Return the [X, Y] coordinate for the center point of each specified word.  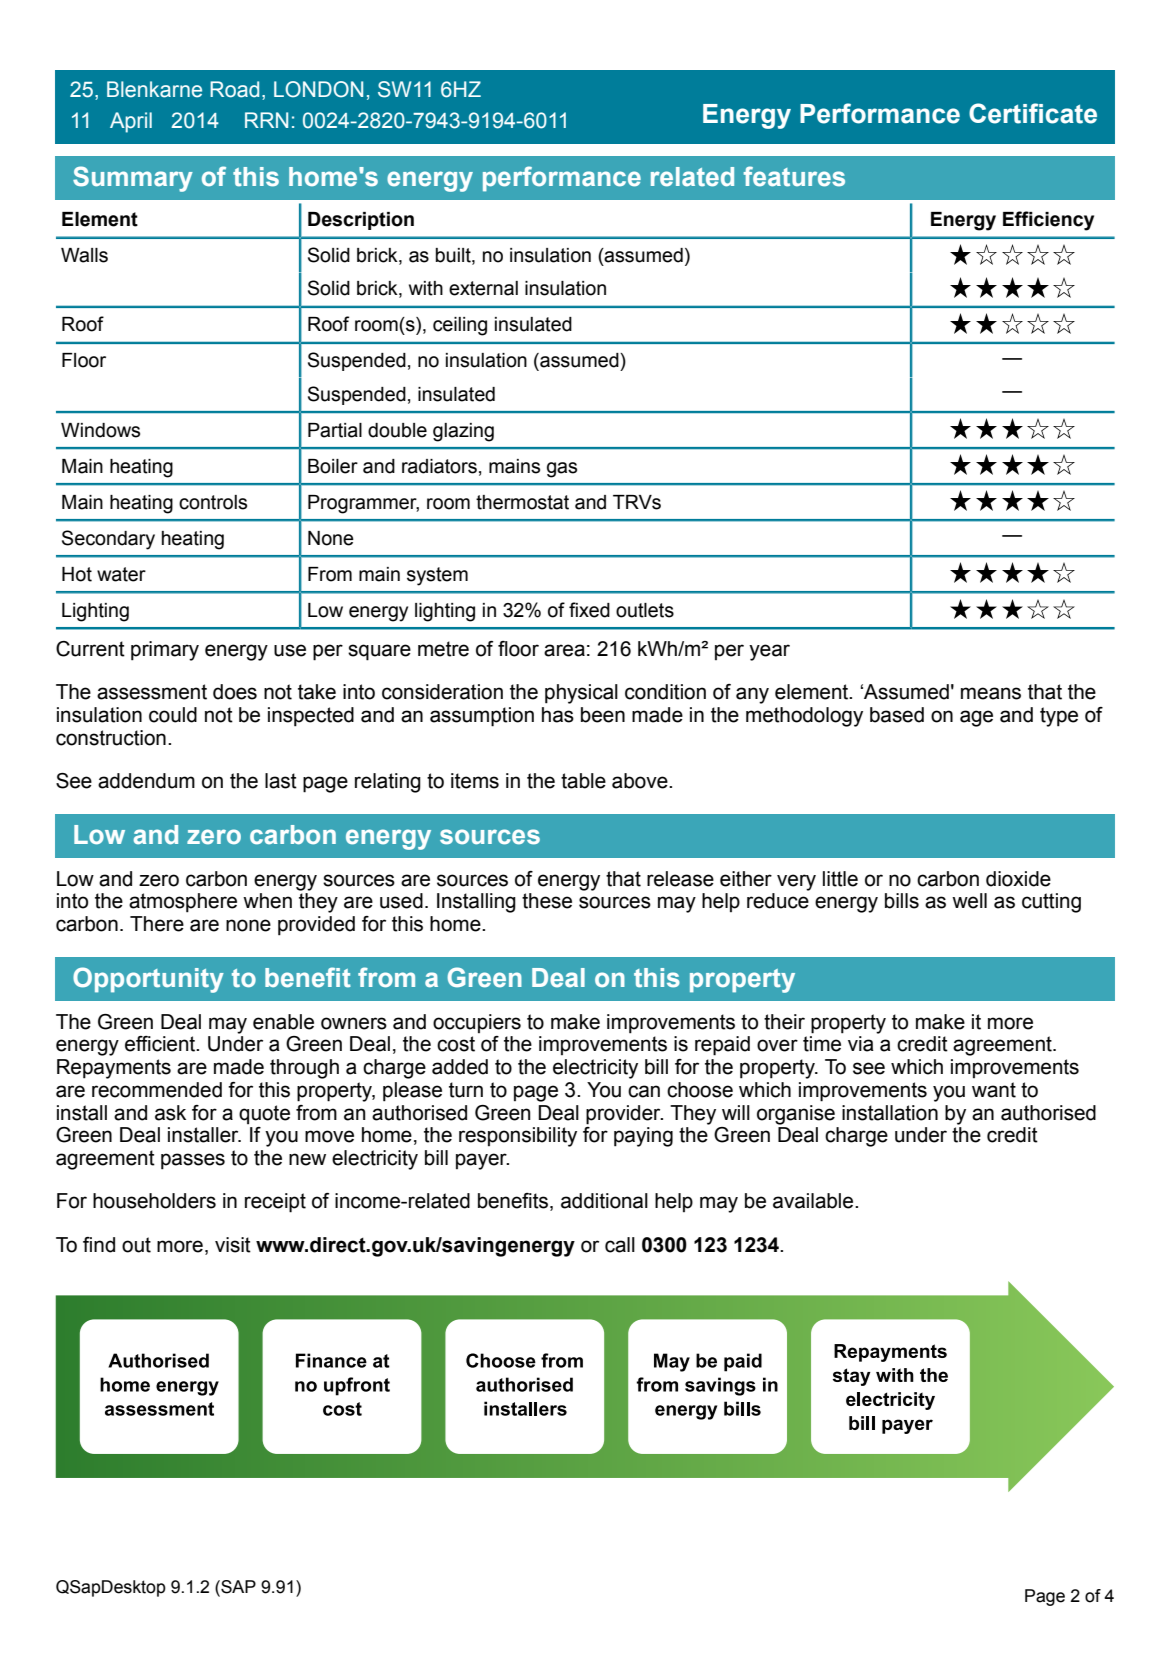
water [121, 574]
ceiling [460, 326]
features [794, 176]
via [861, 1044]
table [583, 781]
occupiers [477, 1023]
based [897, 715]
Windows [100, 430]
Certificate [1033, 113]
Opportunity [148, 980]
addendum [146, 781]
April [131, 122]
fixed [589, 610]
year [769, 652]
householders [154, 1201]
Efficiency [1048, 221]
